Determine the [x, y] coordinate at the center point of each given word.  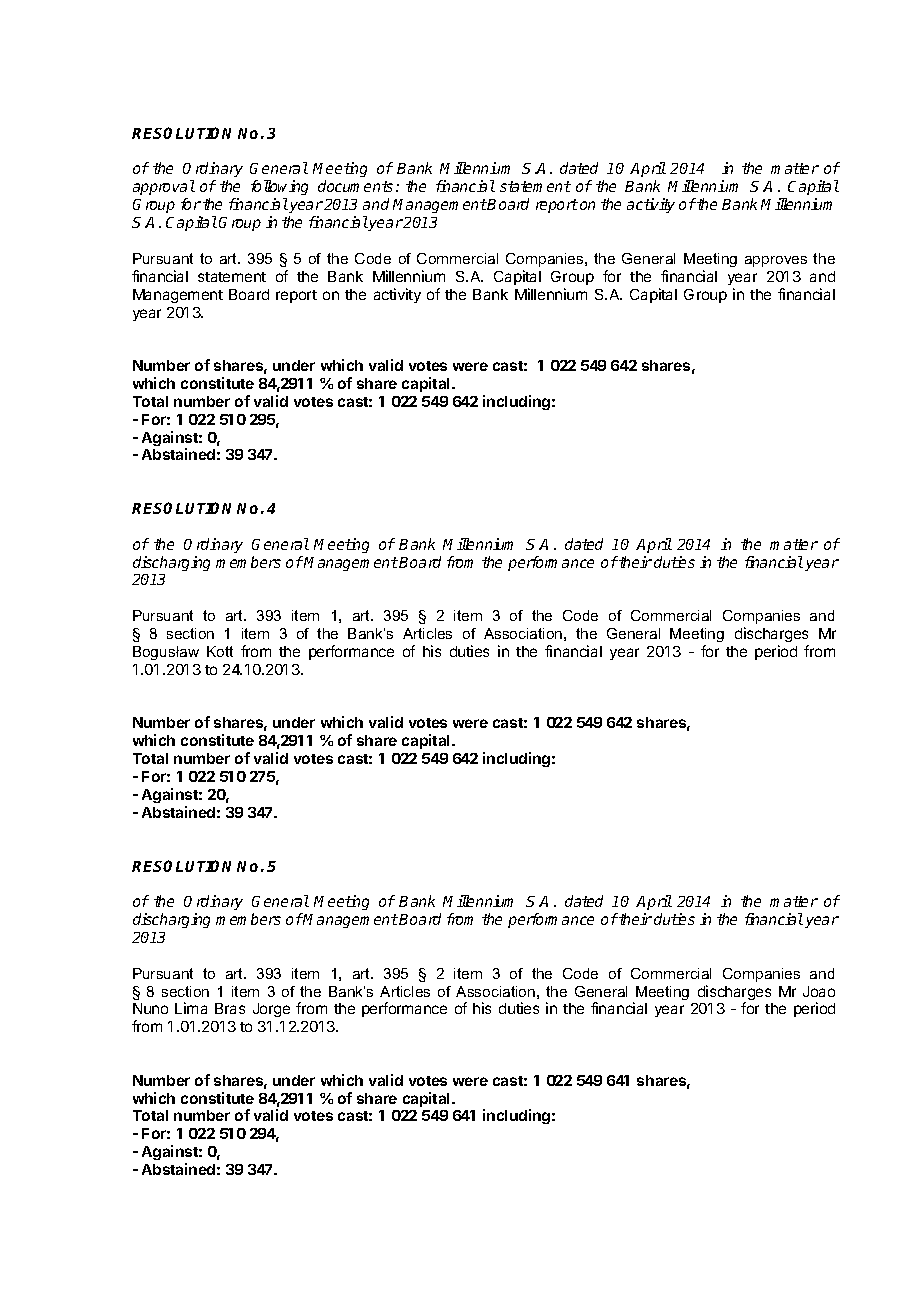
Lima [191, 1008]
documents [355, 186]
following [279, 189]
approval [164, 187]
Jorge [271, 1010]
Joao [819, 991]
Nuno [150, 1008]
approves [776, 261]
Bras [230, 1008]
